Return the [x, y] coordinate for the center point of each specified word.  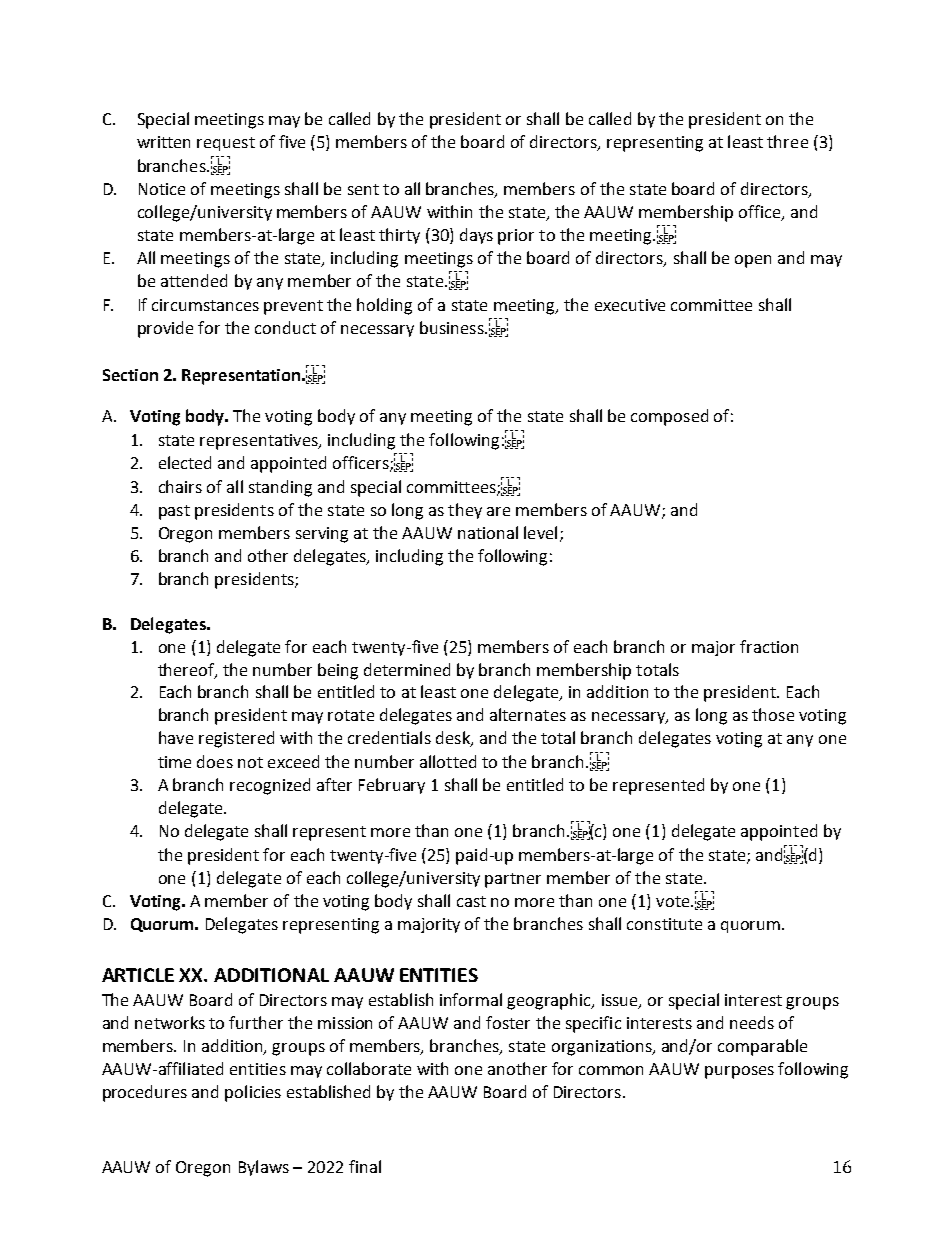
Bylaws [264, 1168]
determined [407, 669]
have [176, 737]
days [476, 236]
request [226, 144]
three [787, 141]
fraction [769, 646]
